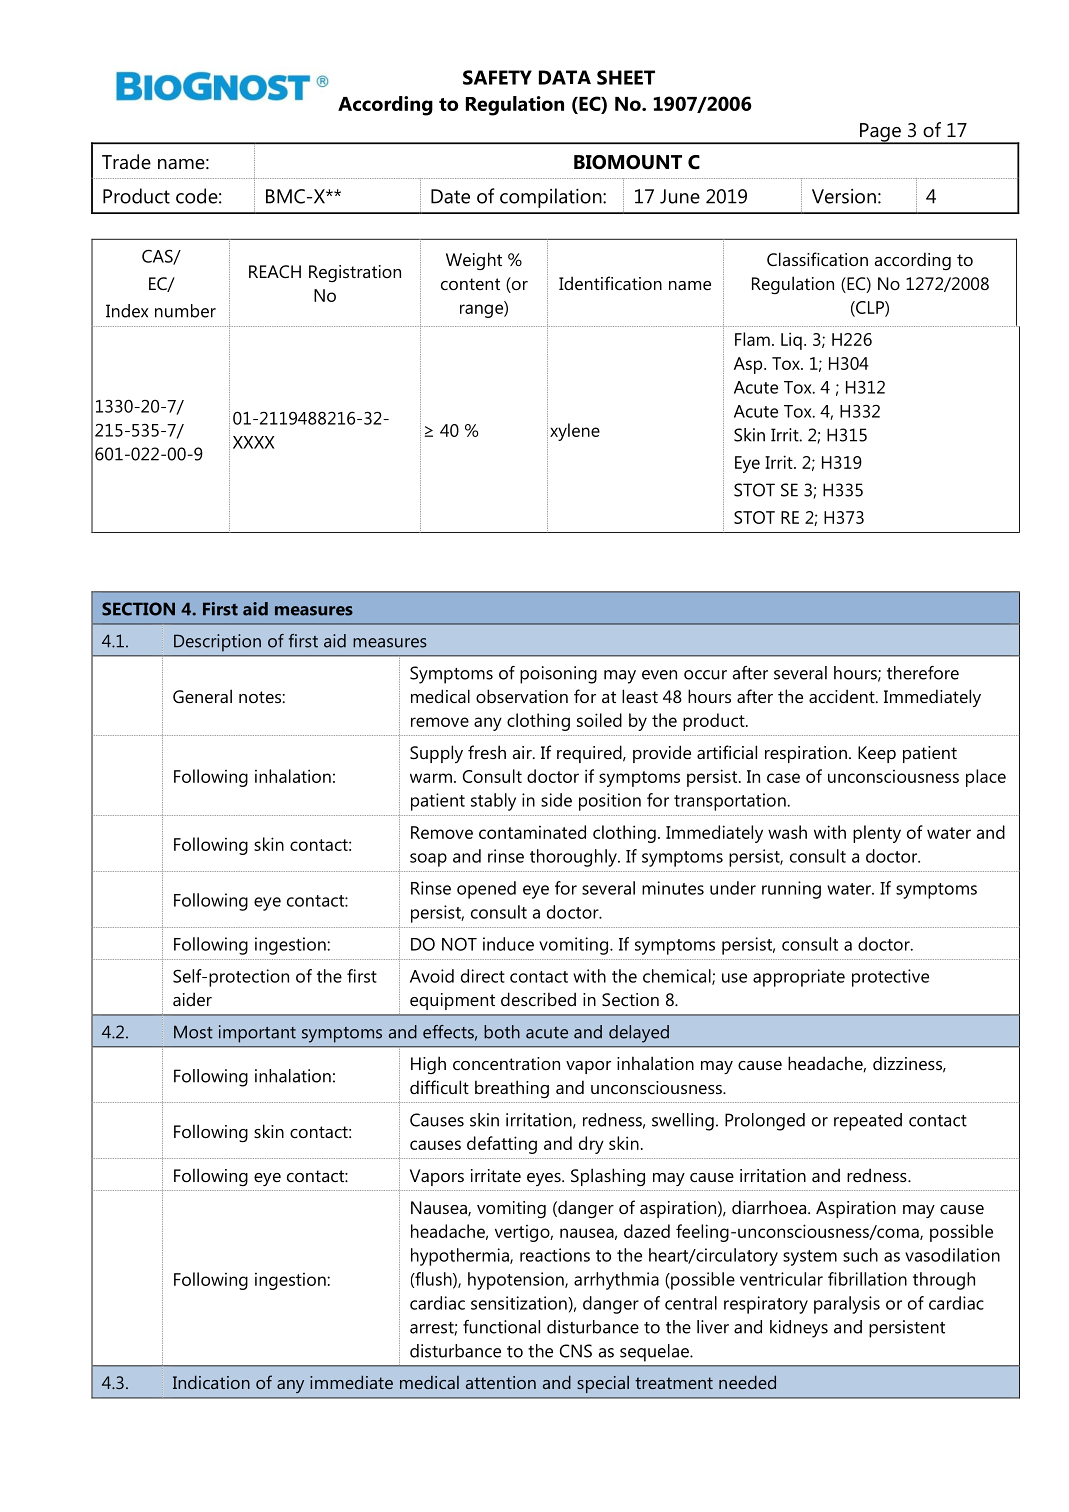 This screenshot has height=1512, width=1069. Describe the element at coordinates (211, 1382) in the screenshot. I see `Indication` at that location.
